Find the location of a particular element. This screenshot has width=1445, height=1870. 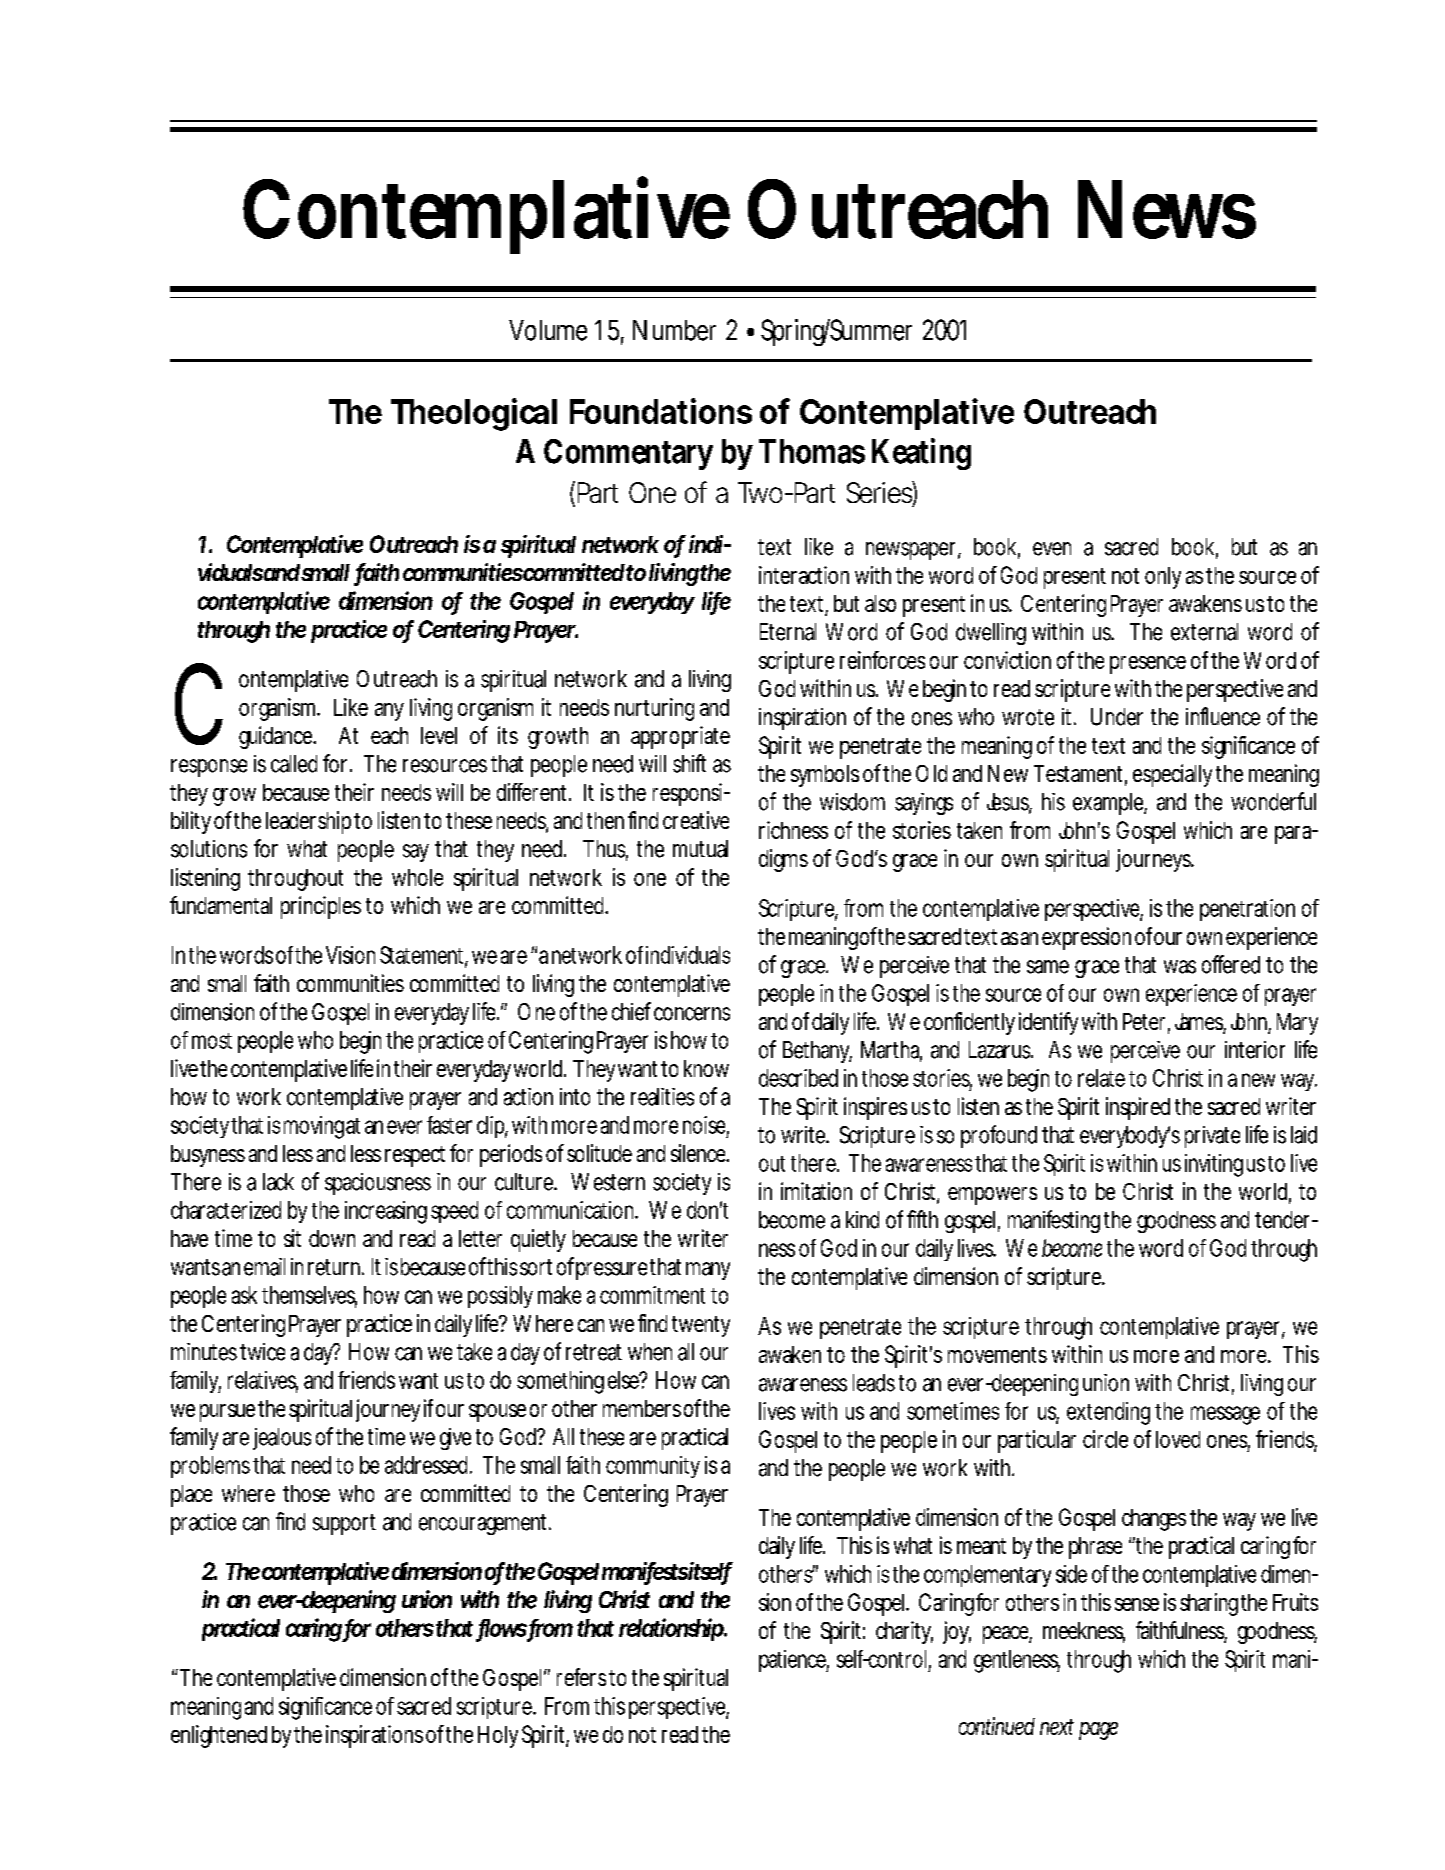

guidance is located at coordinates (277, 737).
